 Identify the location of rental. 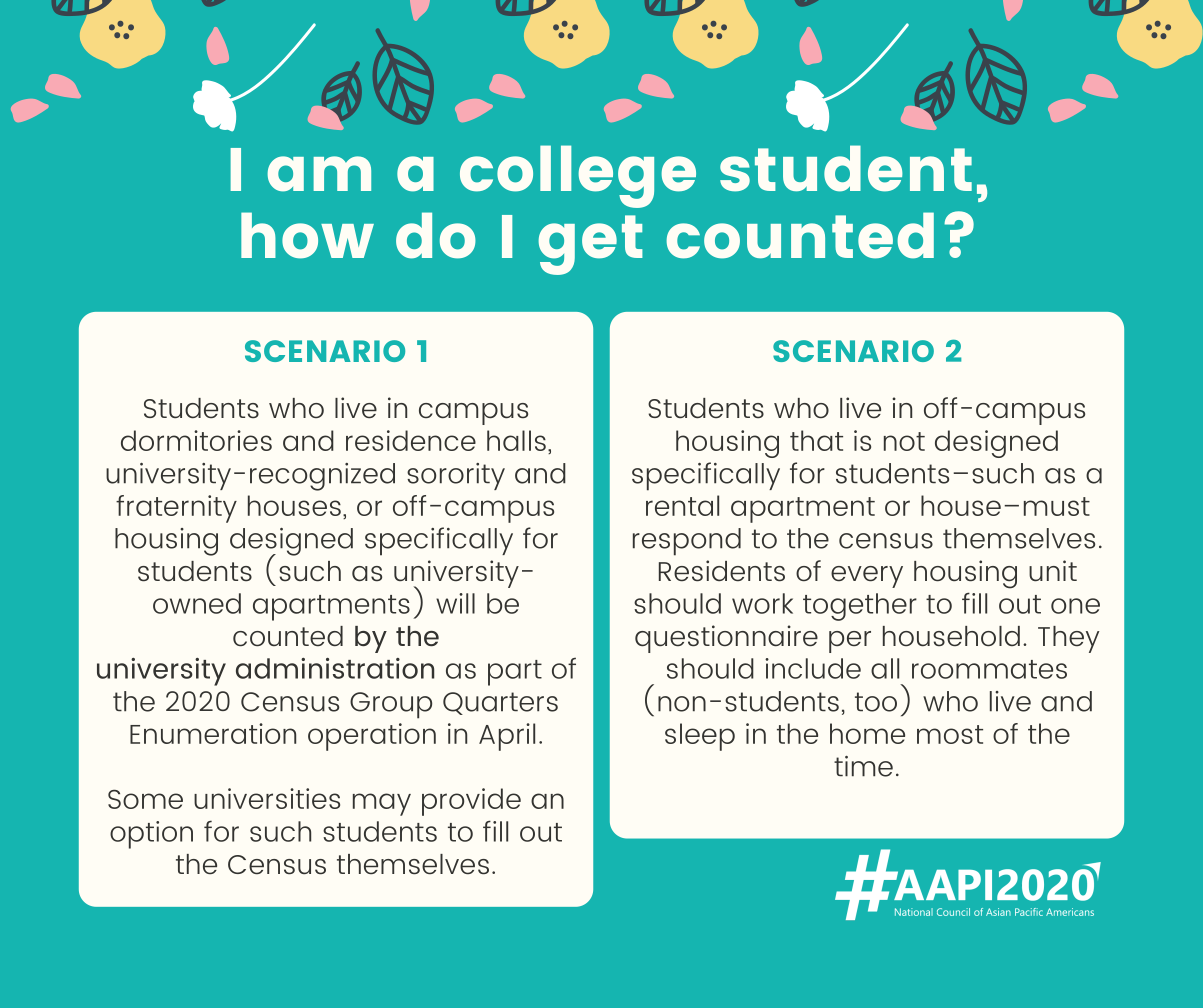
(682, 505).
